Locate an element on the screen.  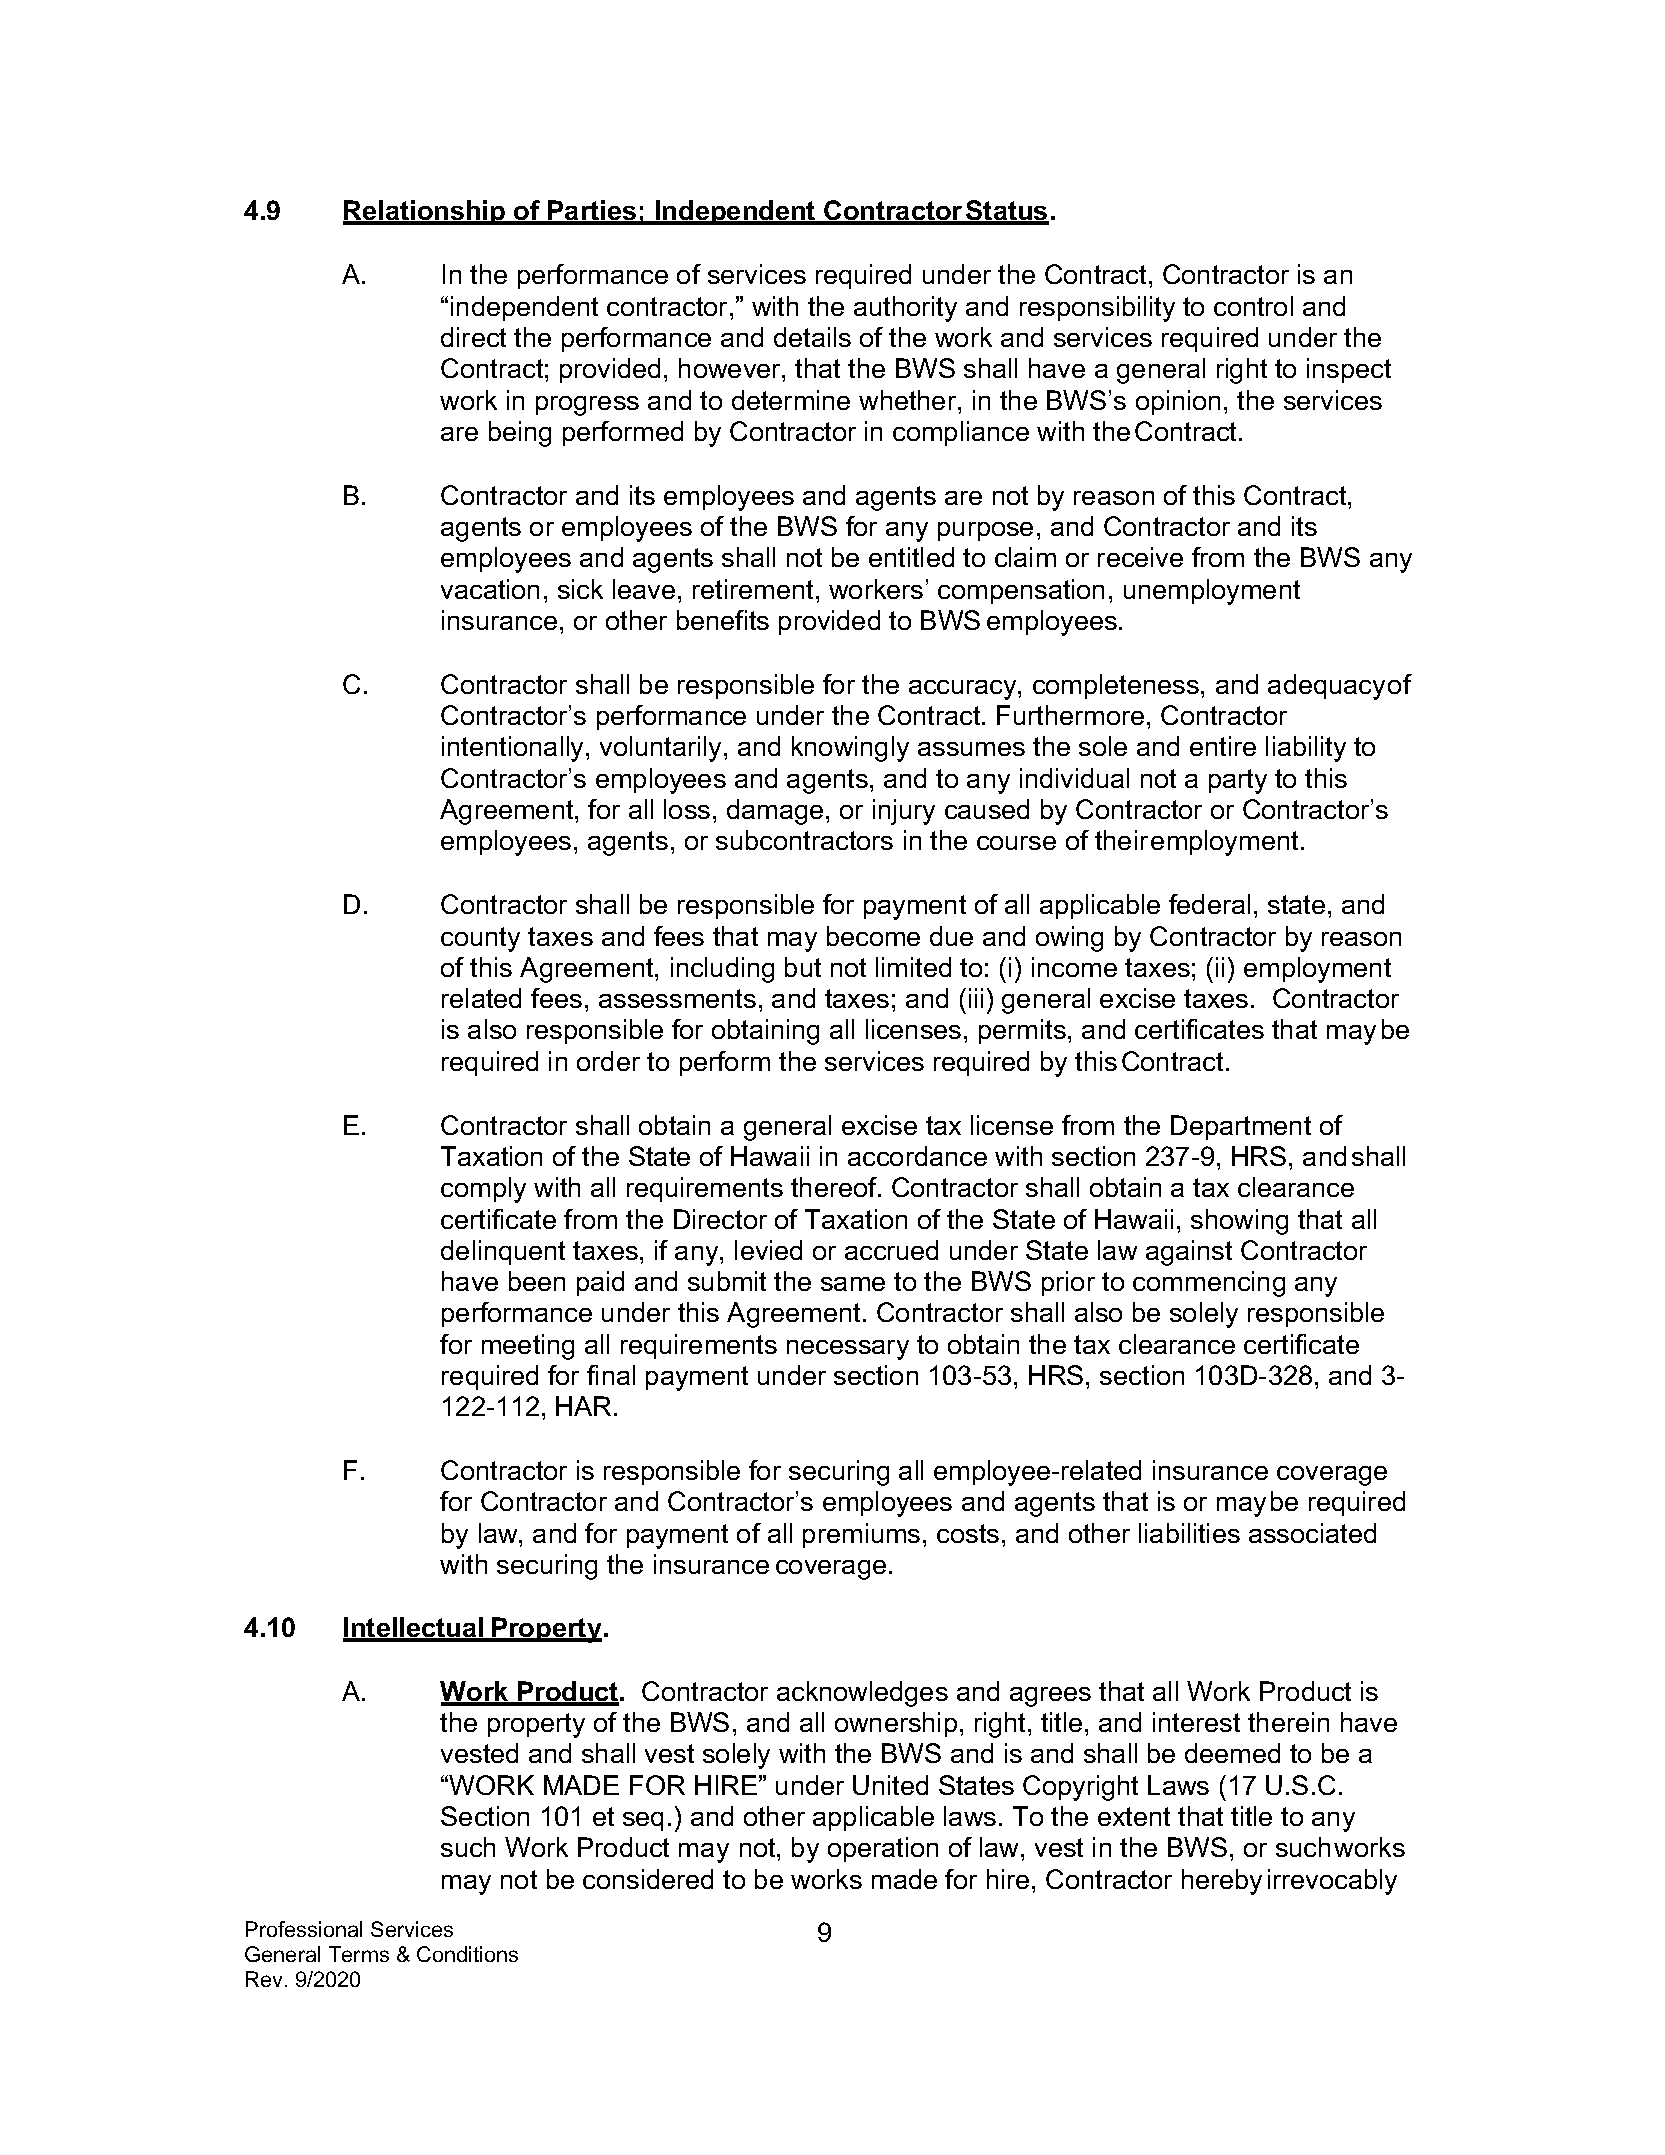
operation is located at coordinates (883, 1849).
